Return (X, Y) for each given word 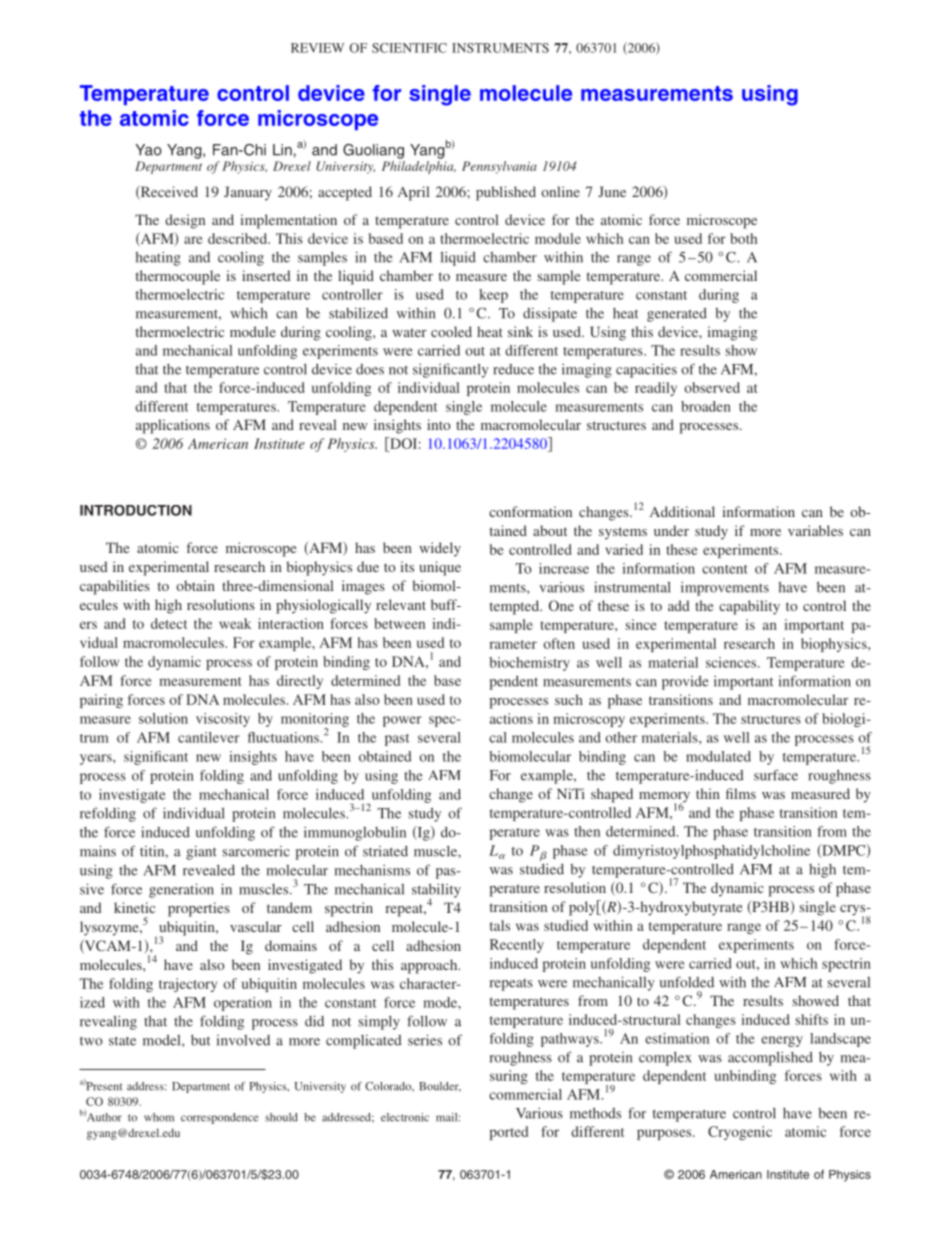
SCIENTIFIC (409, 48)
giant (201, 853)
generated (677, 315)
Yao (148, 150)
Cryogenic (740, 1133)
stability (436, 892)
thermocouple (178, 277)
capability (749, 607)
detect (169, 623)
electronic (405, 1117)
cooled (451, 331)
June (612, 191)
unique (440, 568)
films (741, 793)
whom (159, 1117)
